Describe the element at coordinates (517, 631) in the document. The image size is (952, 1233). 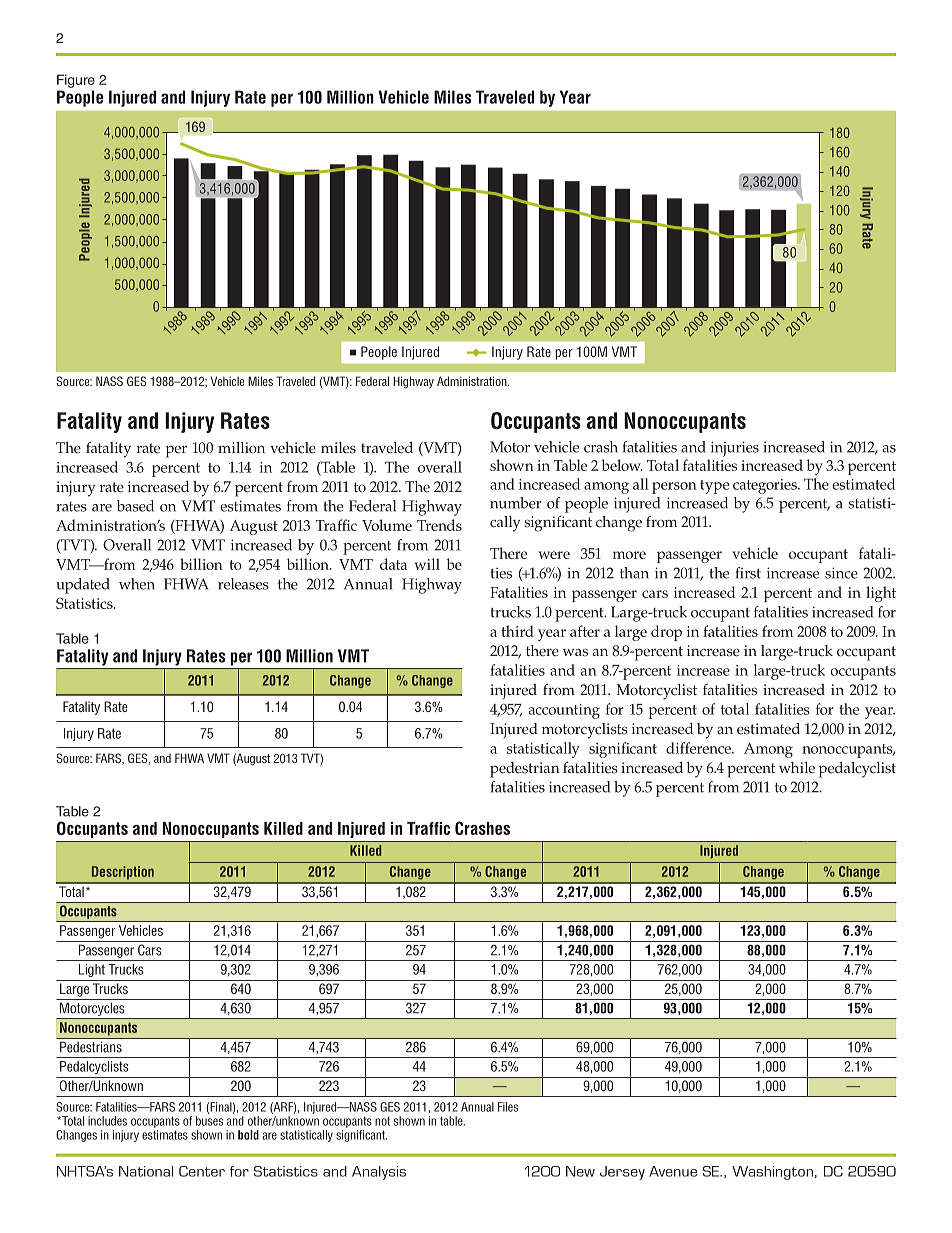
I see `third` at that location.
